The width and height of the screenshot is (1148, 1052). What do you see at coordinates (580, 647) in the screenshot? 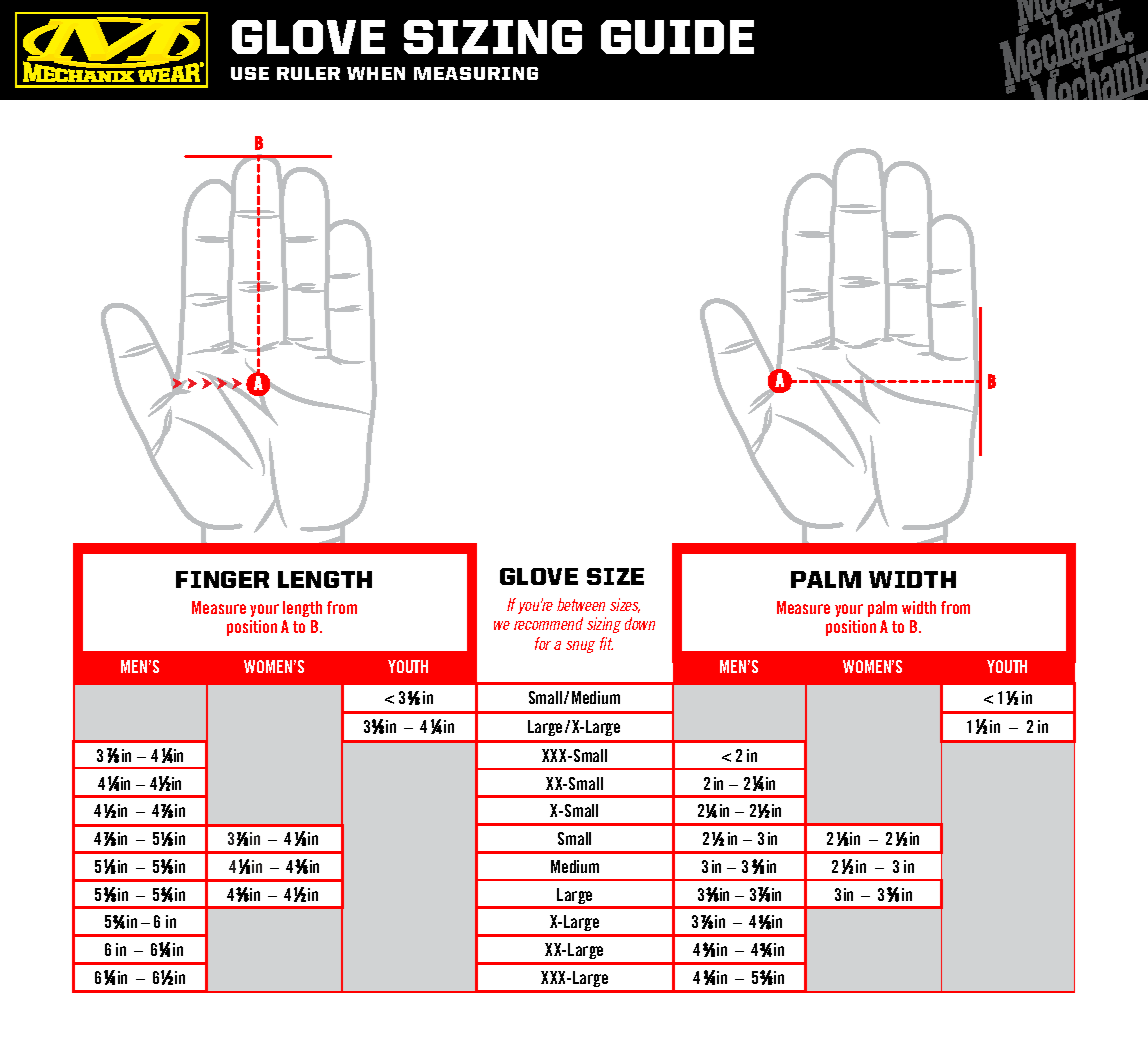
I see `snug` at bounding box center [580, 647].
